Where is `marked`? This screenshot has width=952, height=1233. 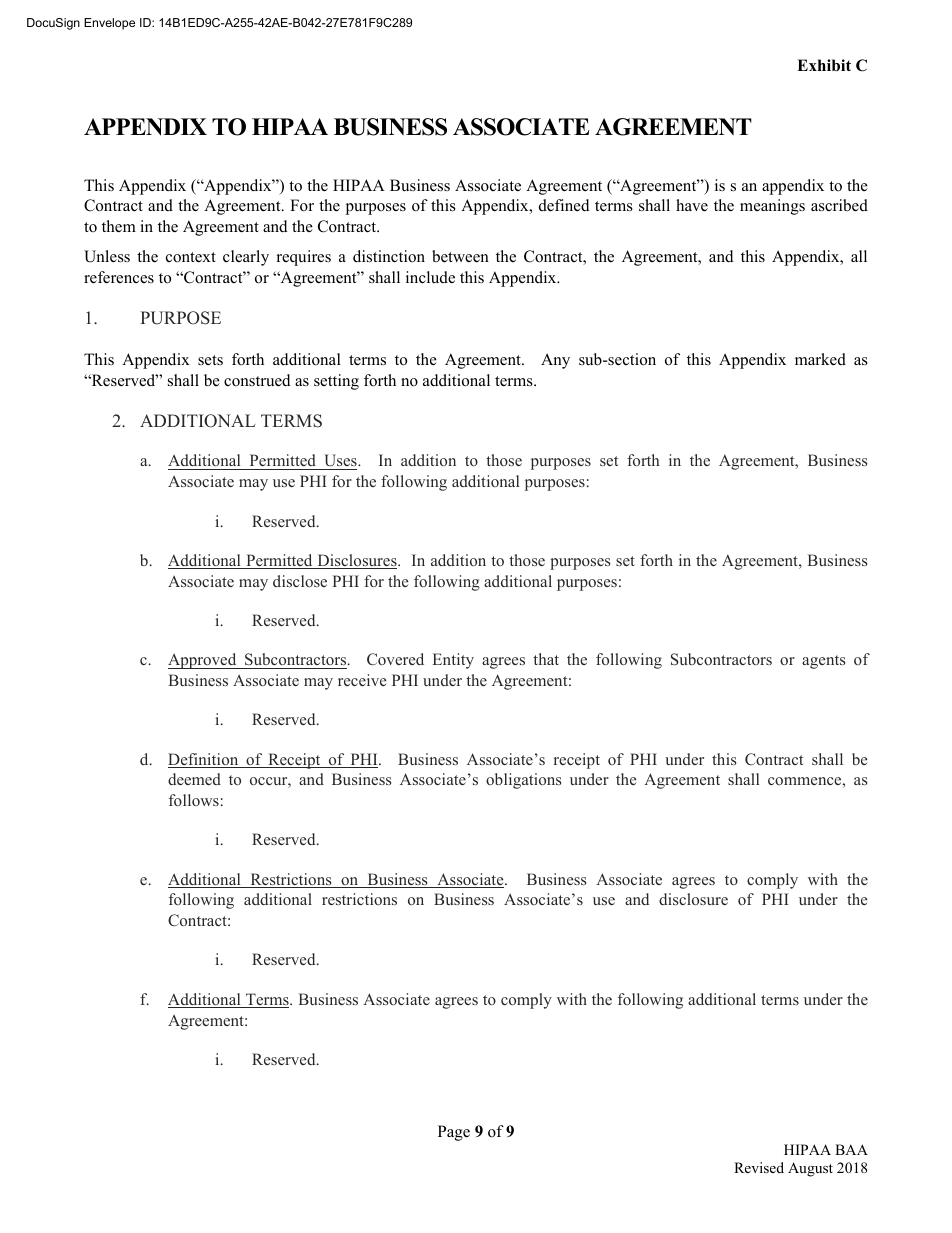
marked is located at coordinates (820, 359).
